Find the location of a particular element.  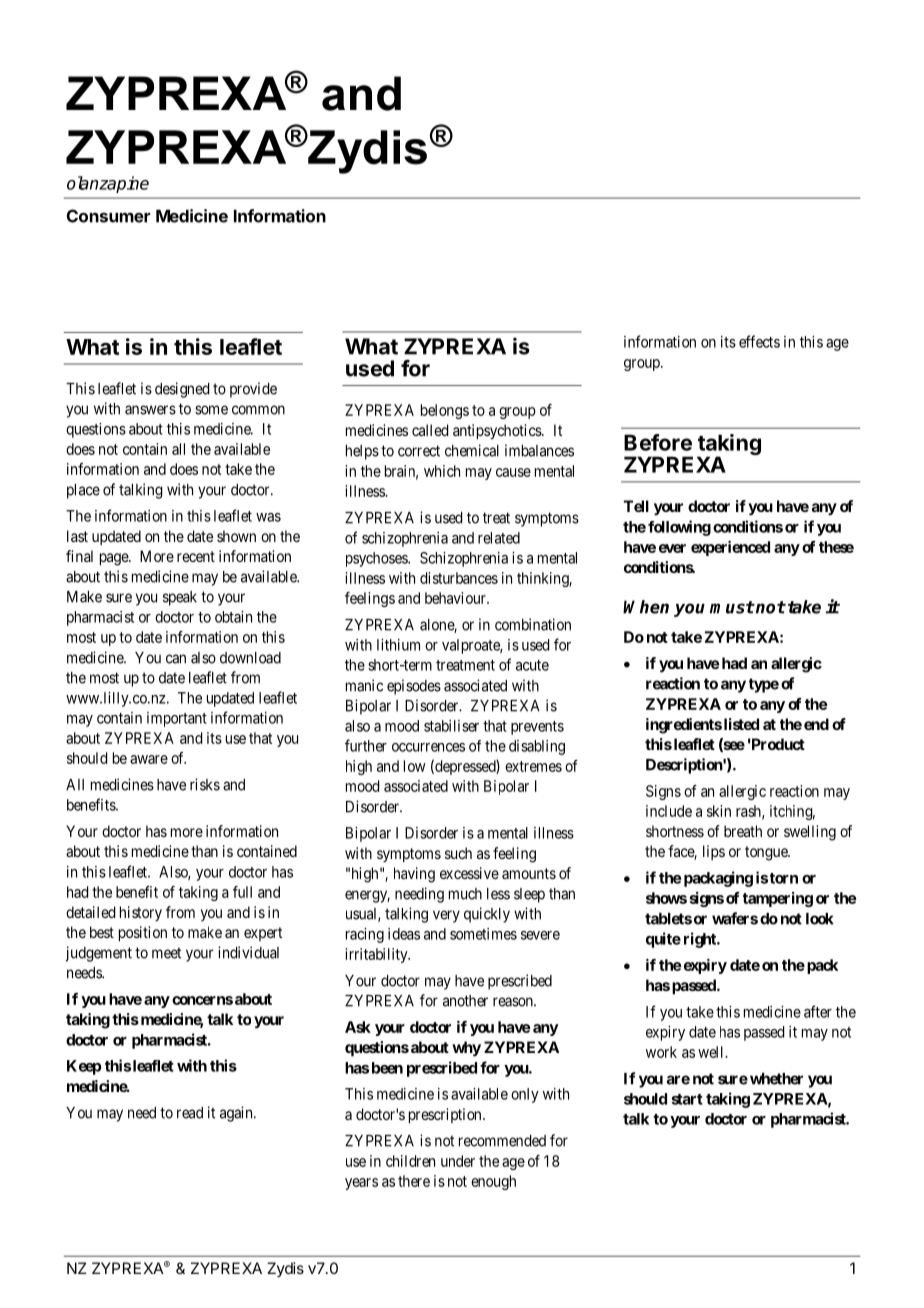

under is located at coordinates (458, 1161).
